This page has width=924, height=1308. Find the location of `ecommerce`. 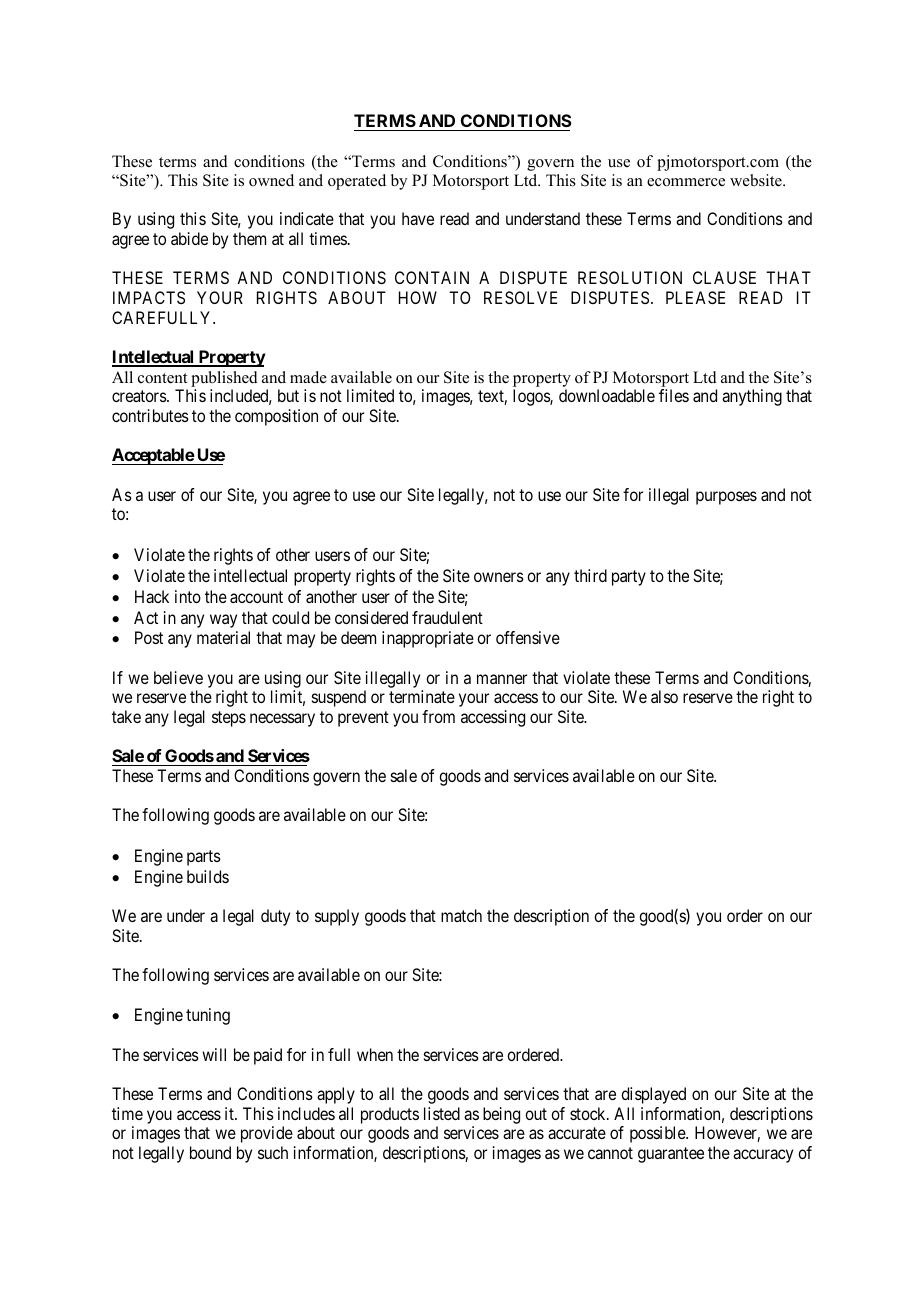

ecommerce is located at coordinates (686, 182).
